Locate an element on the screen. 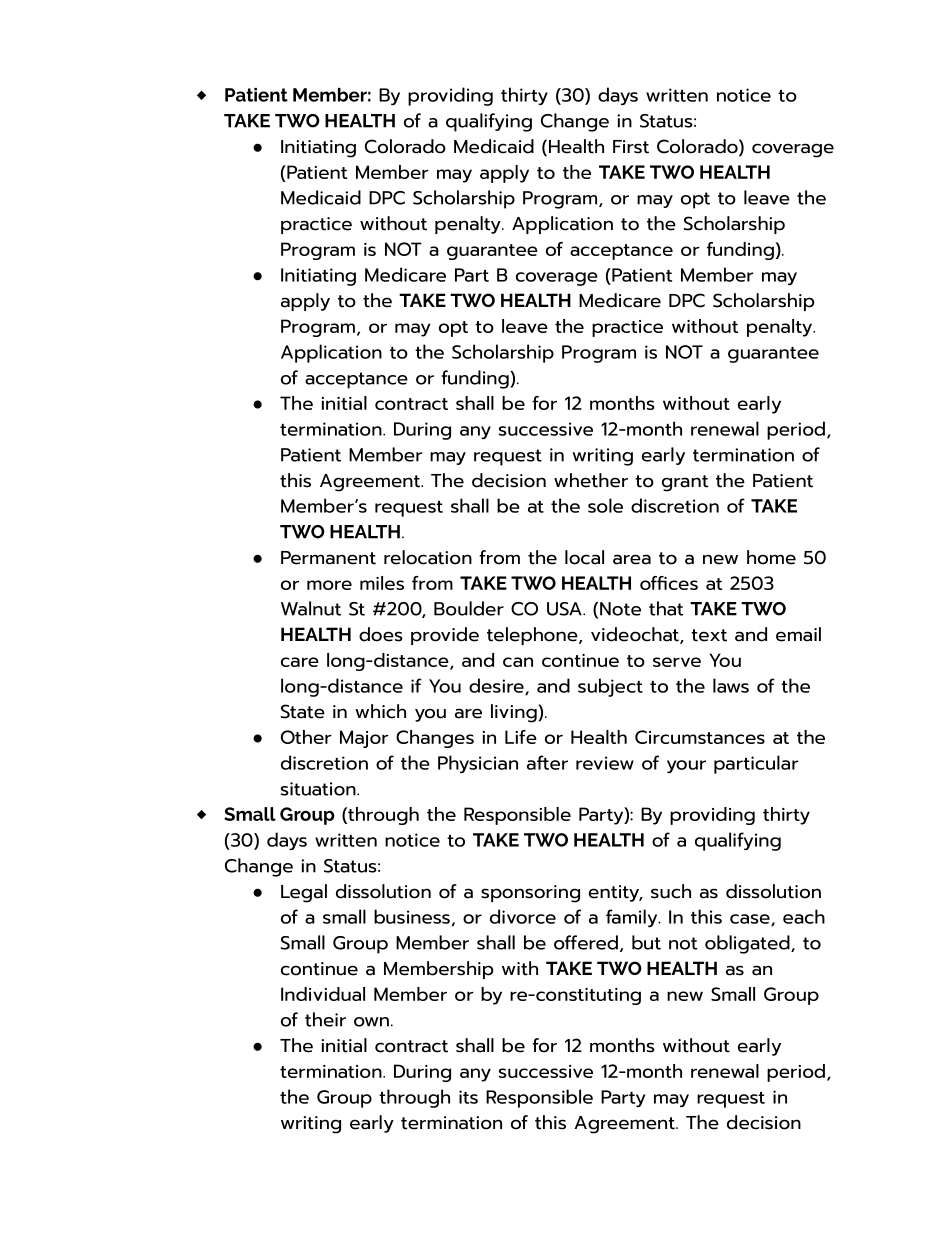  own is located at coordinates (371, 1022).
